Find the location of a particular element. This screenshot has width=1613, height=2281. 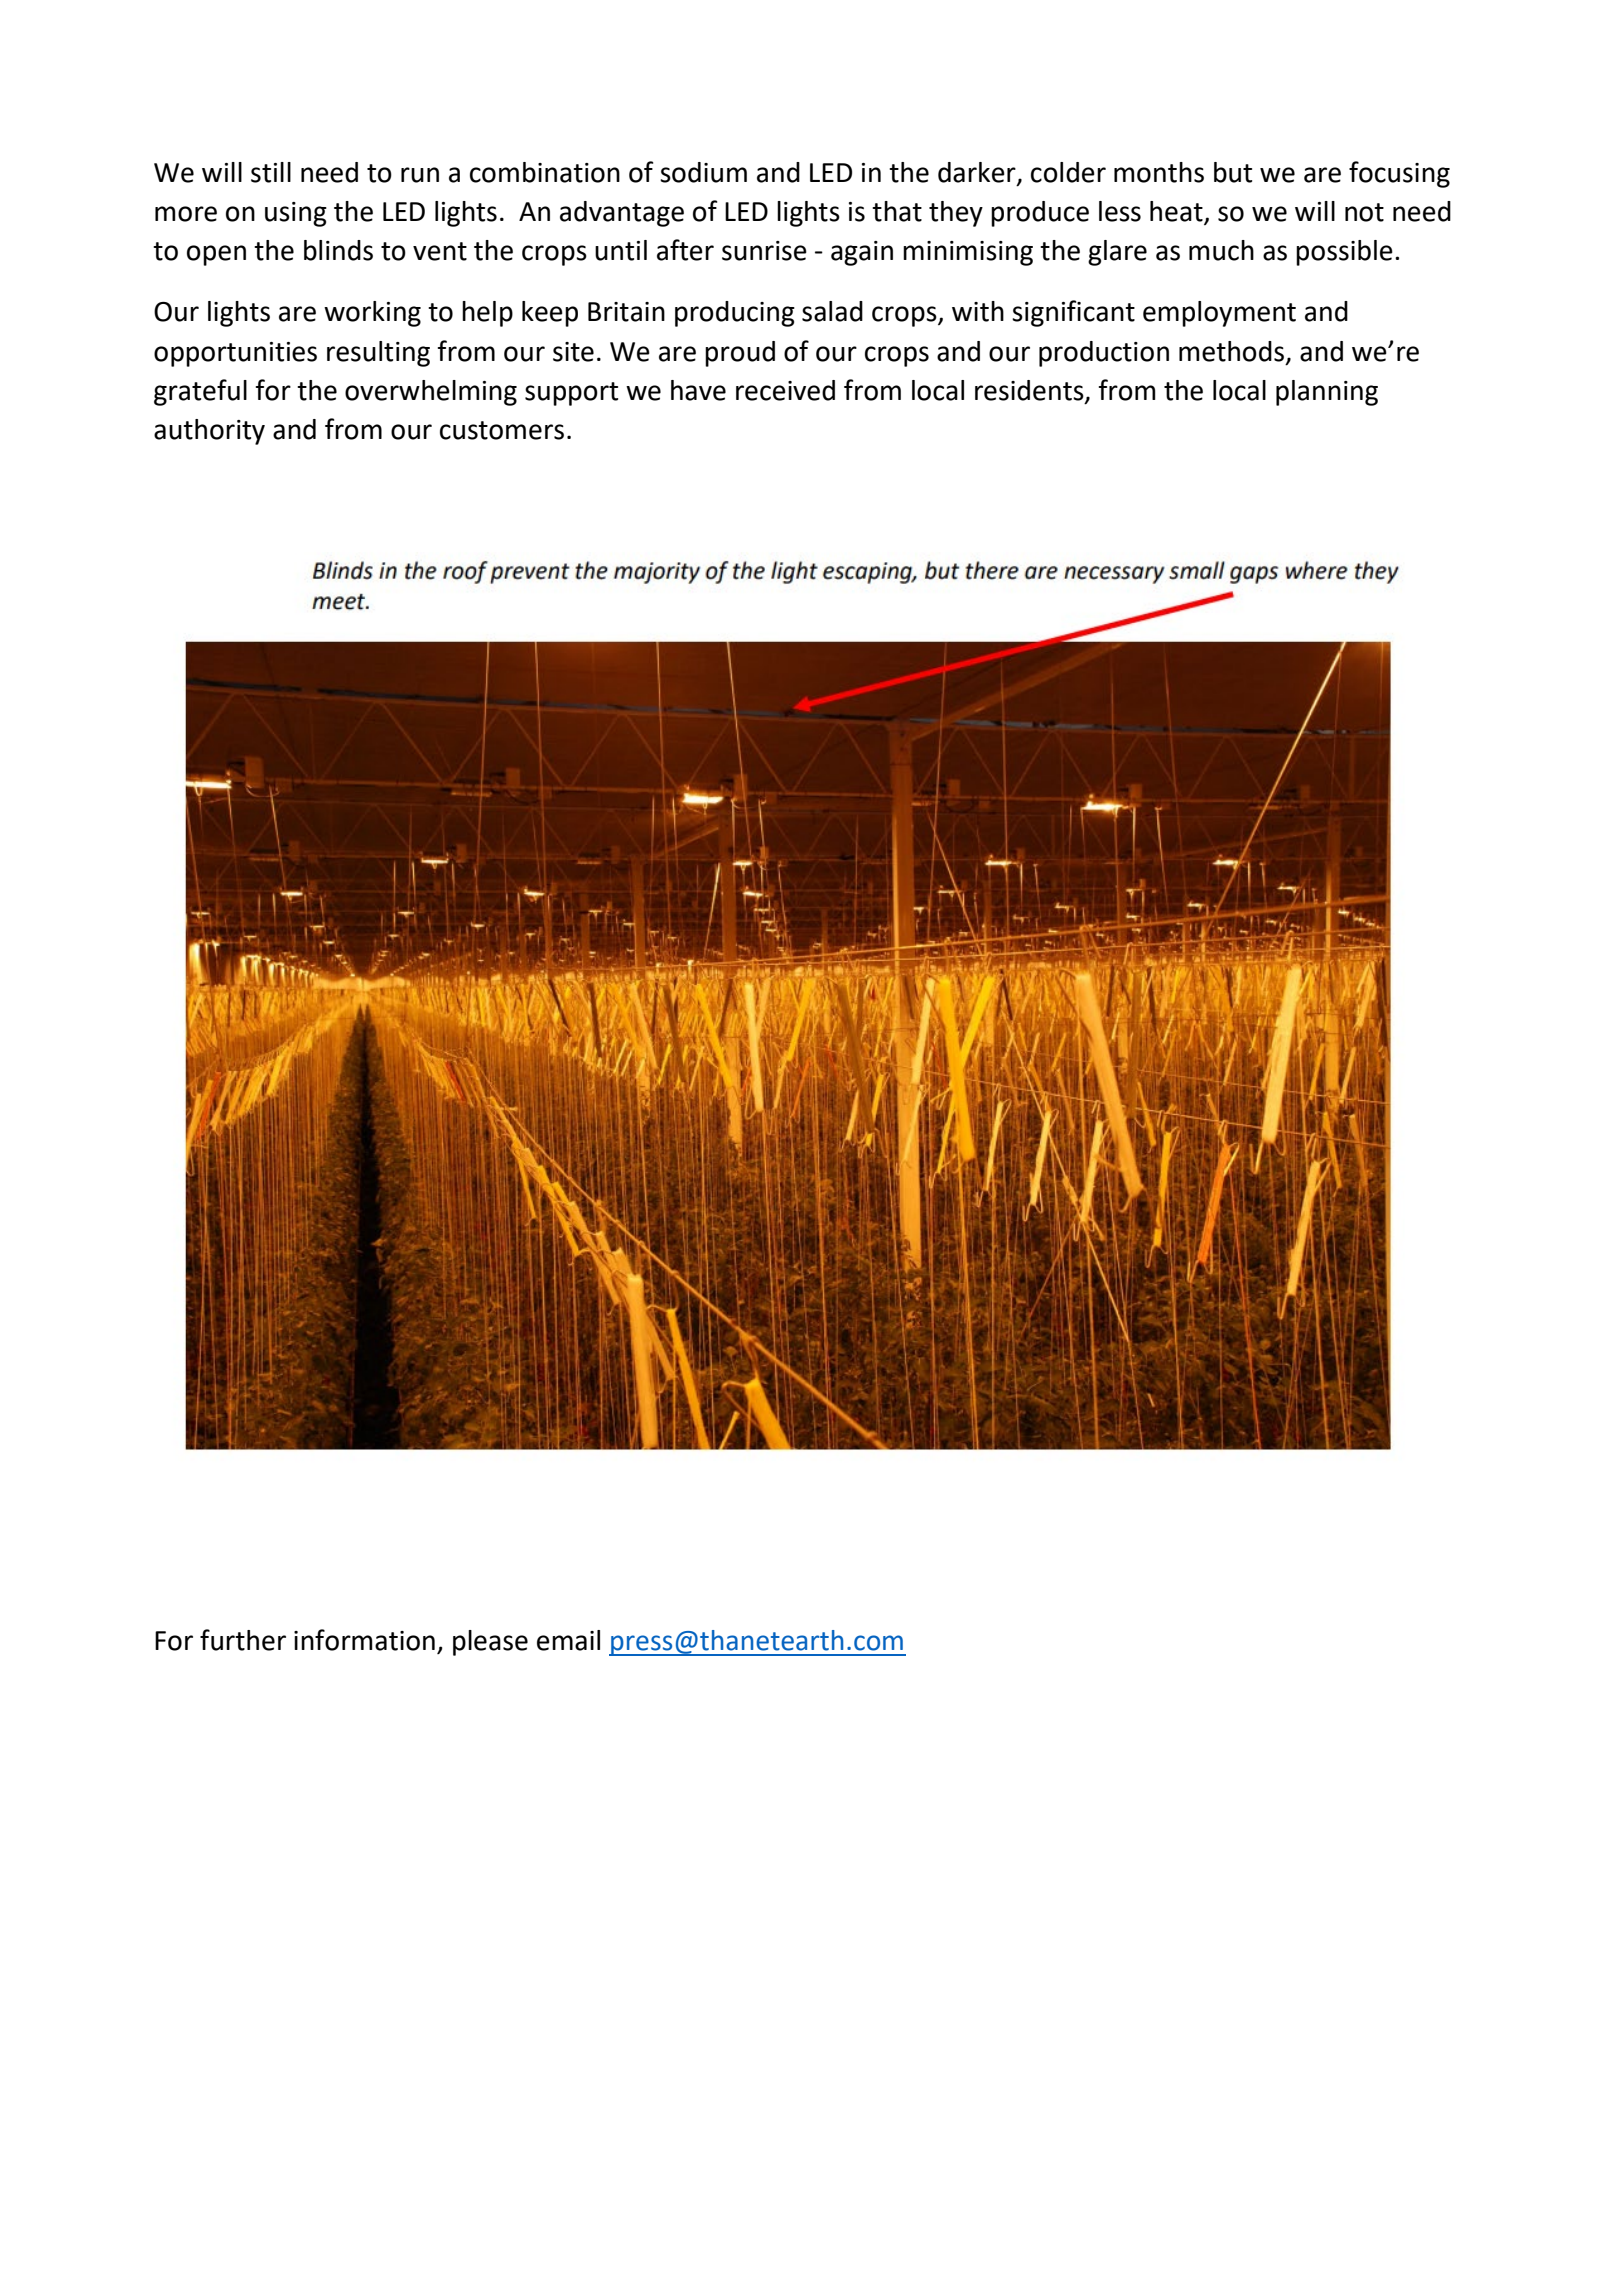

authority is located at coordinates (209, 432).
